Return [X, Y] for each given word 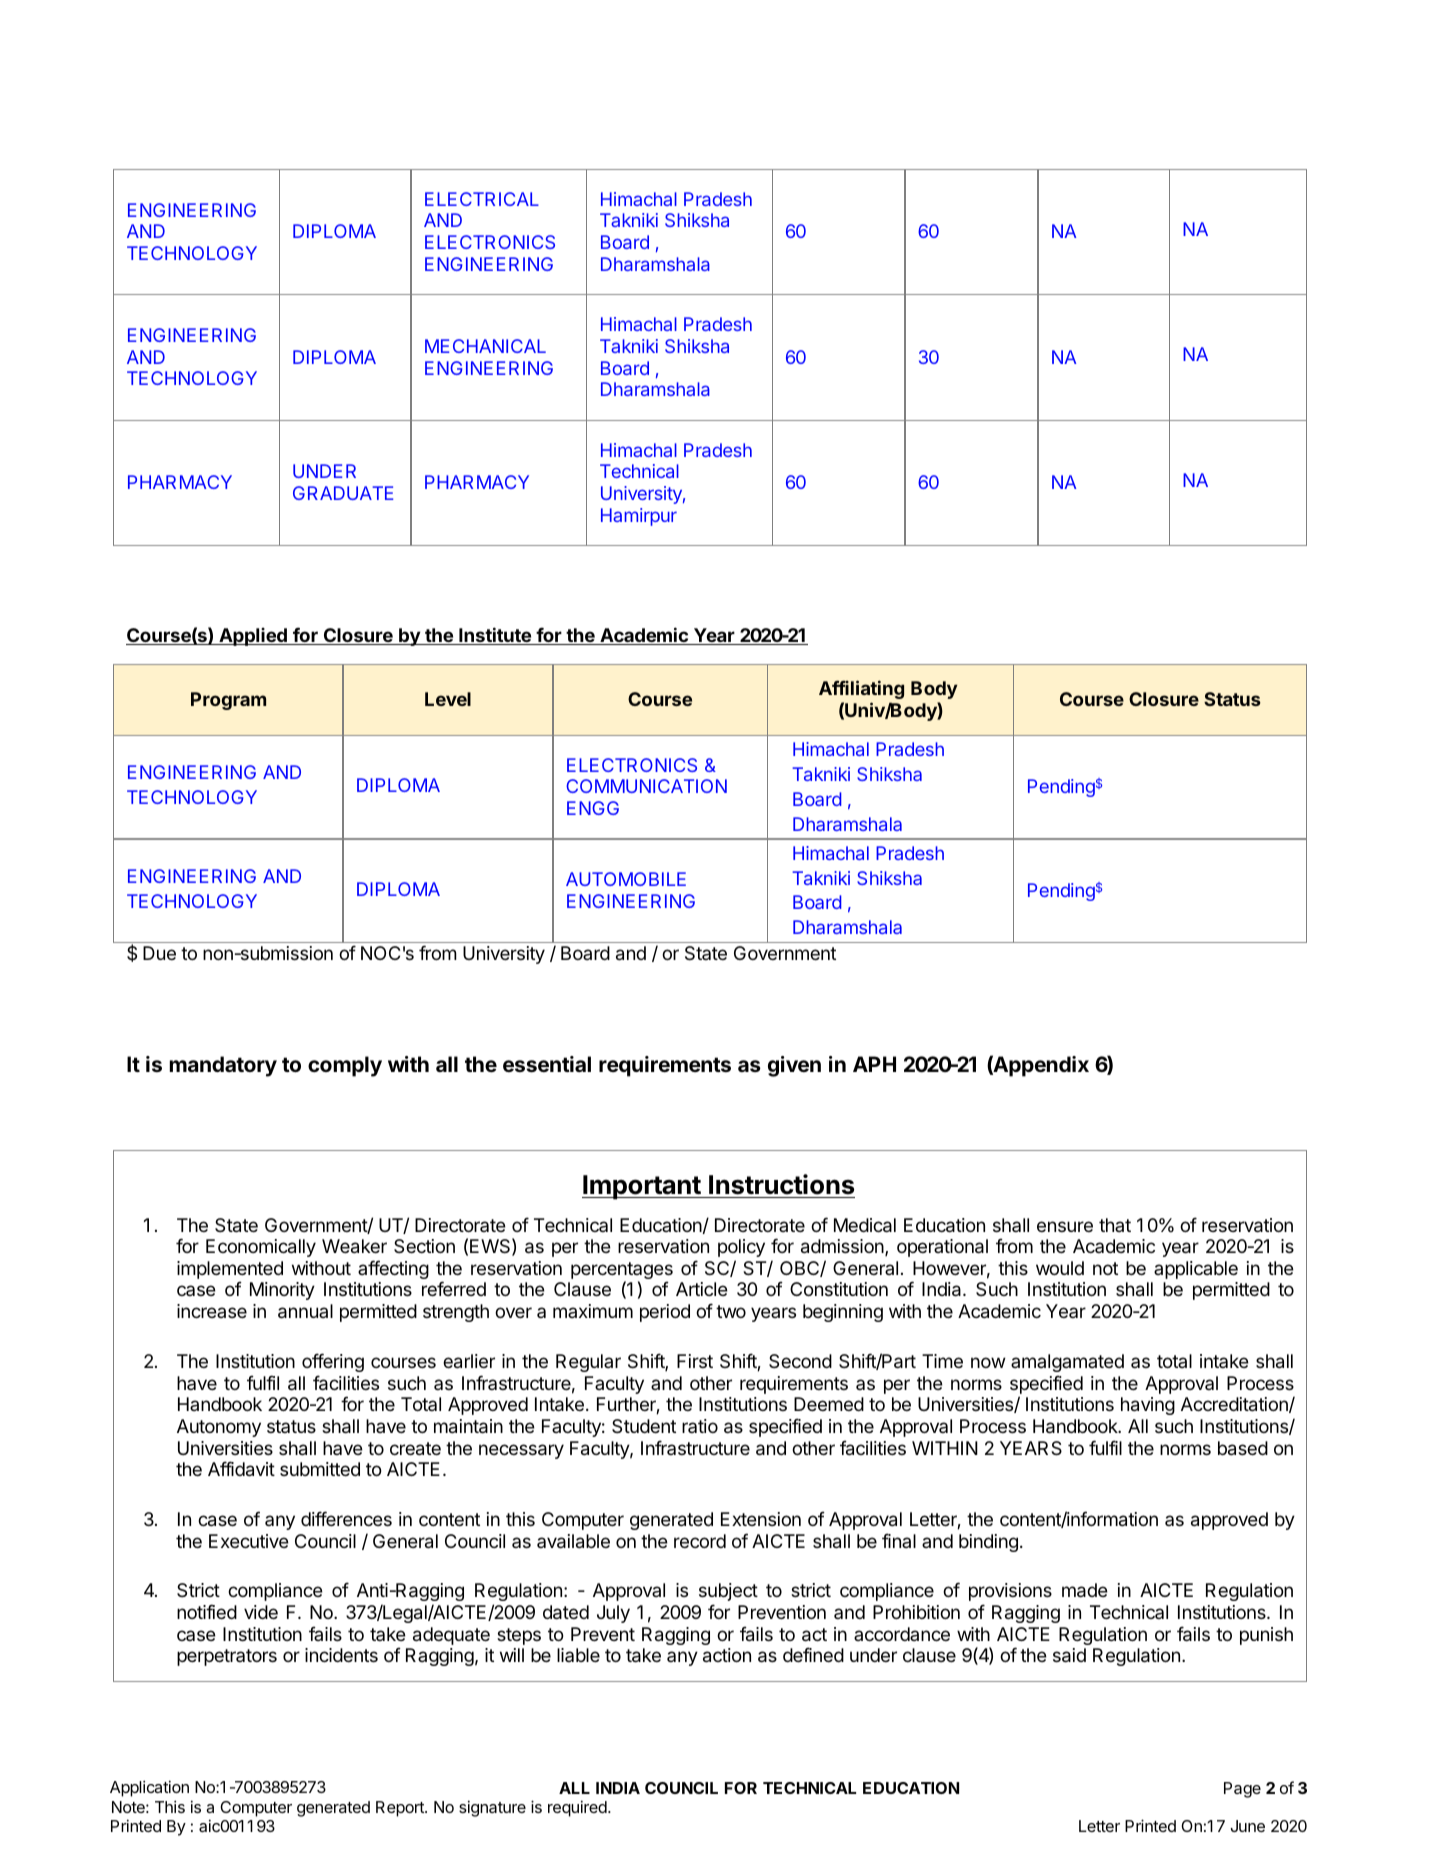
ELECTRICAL [482, 199]
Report [401, 1809]
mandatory [223, 1066]
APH [874, 1064]
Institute [495, 636]
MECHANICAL [485, 346]
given [794, 1066]
